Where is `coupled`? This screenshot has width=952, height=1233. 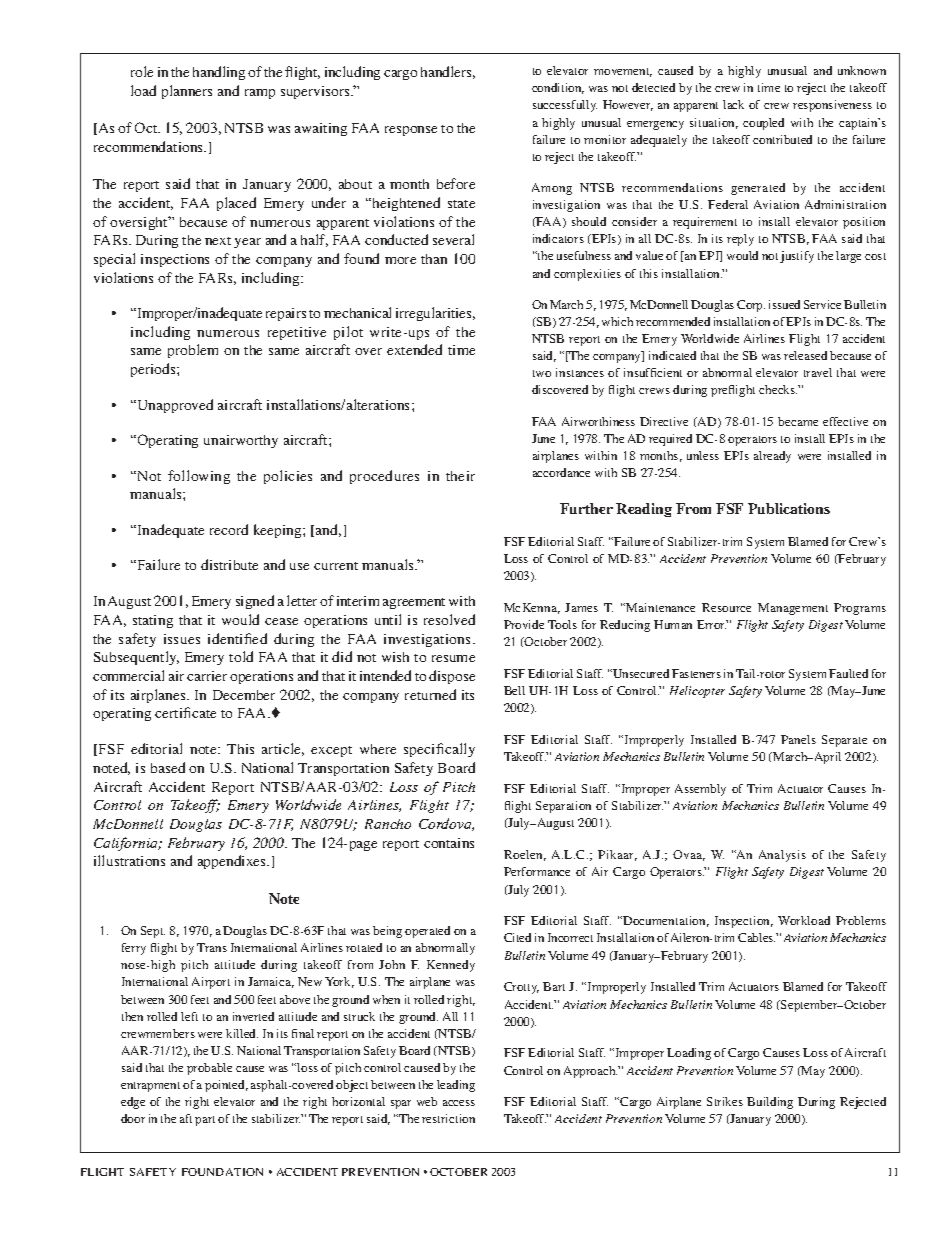 coupled is located at coordinates (763, 124).
